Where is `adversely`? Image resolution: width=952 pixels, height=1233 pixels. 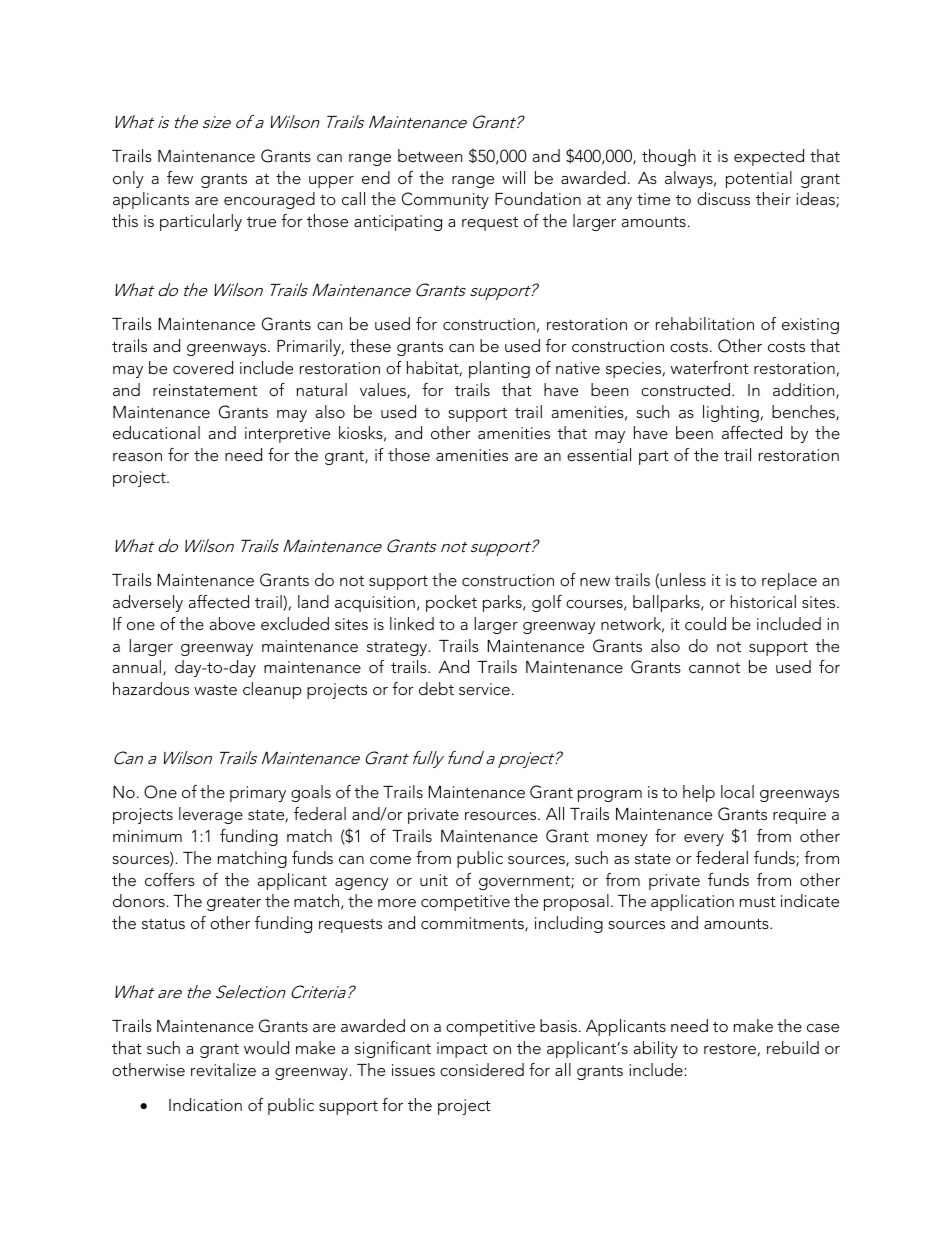 adversely is located at coordinates (148, 603).
